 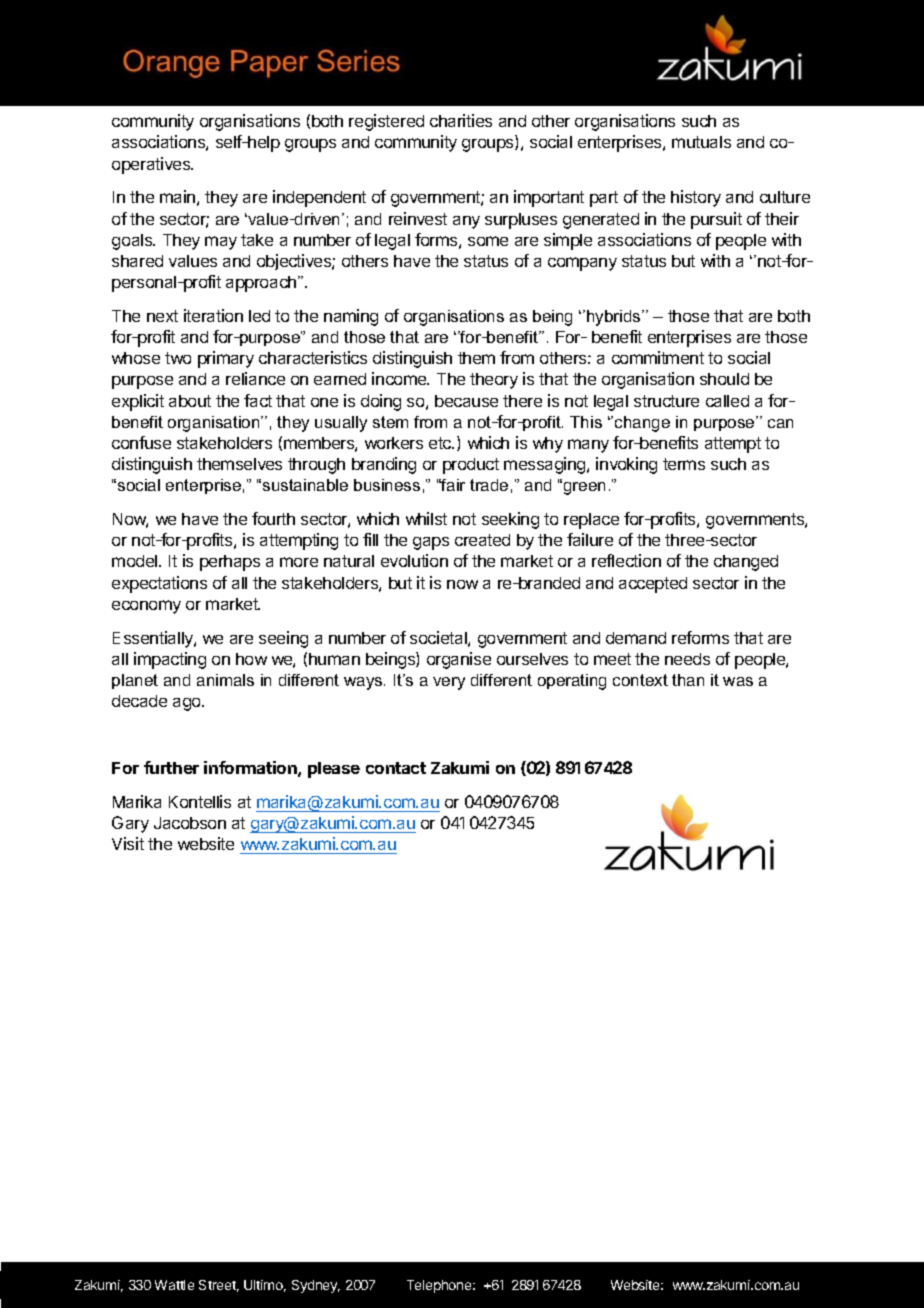 What do you see at coordinates (316, 1286) in the document?
I see `Sydney` at bounding box center [316, 1286].
